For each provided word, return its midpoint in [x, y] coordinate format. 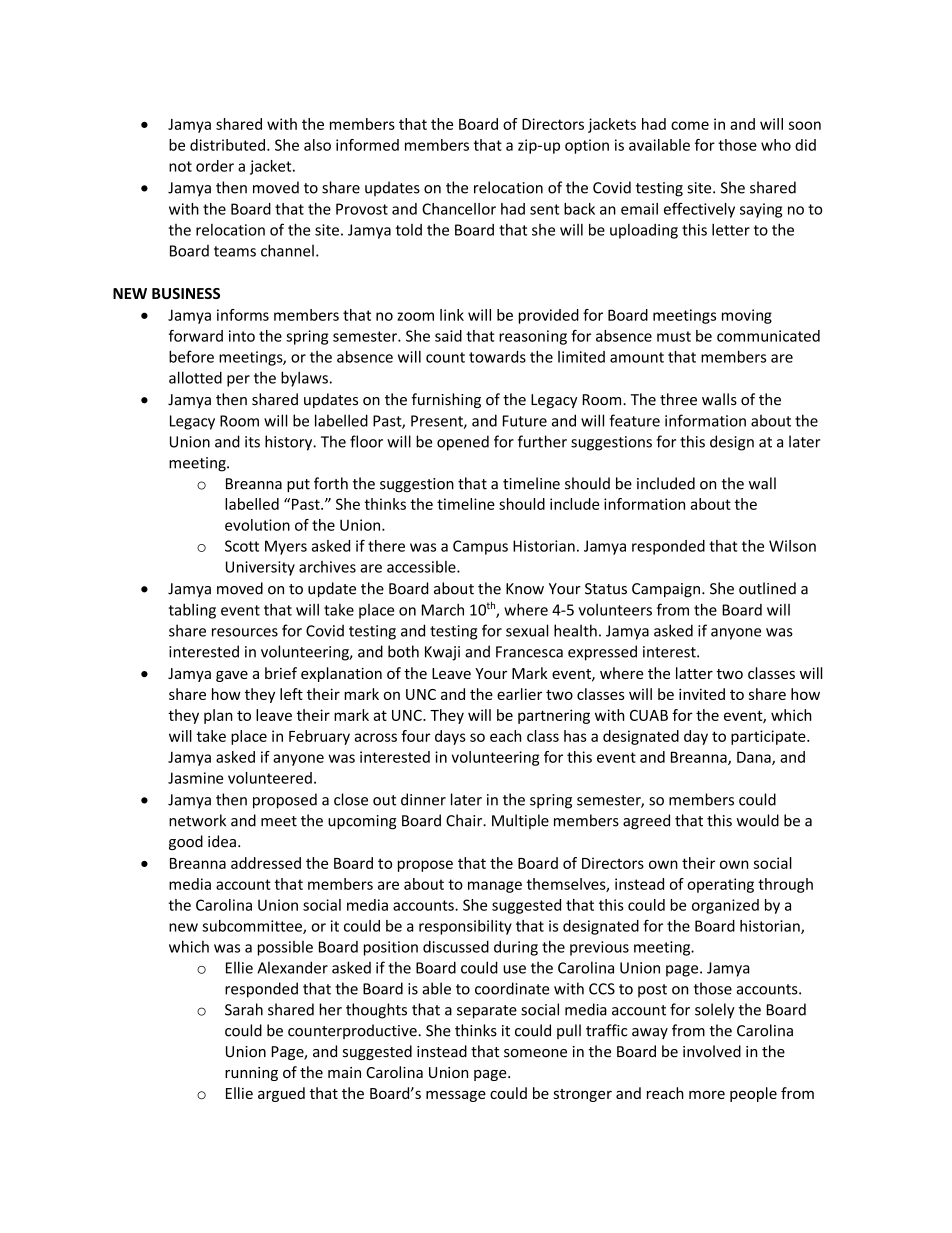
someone [535, 1053]
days [450, 737]
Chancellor [459, 209]
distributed [227, 145]
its [252, 442]
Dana [755, 758]
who [776, 145]
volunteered [270, 778]
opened [463, 443]
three [678, 399]
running [251, 1074]
